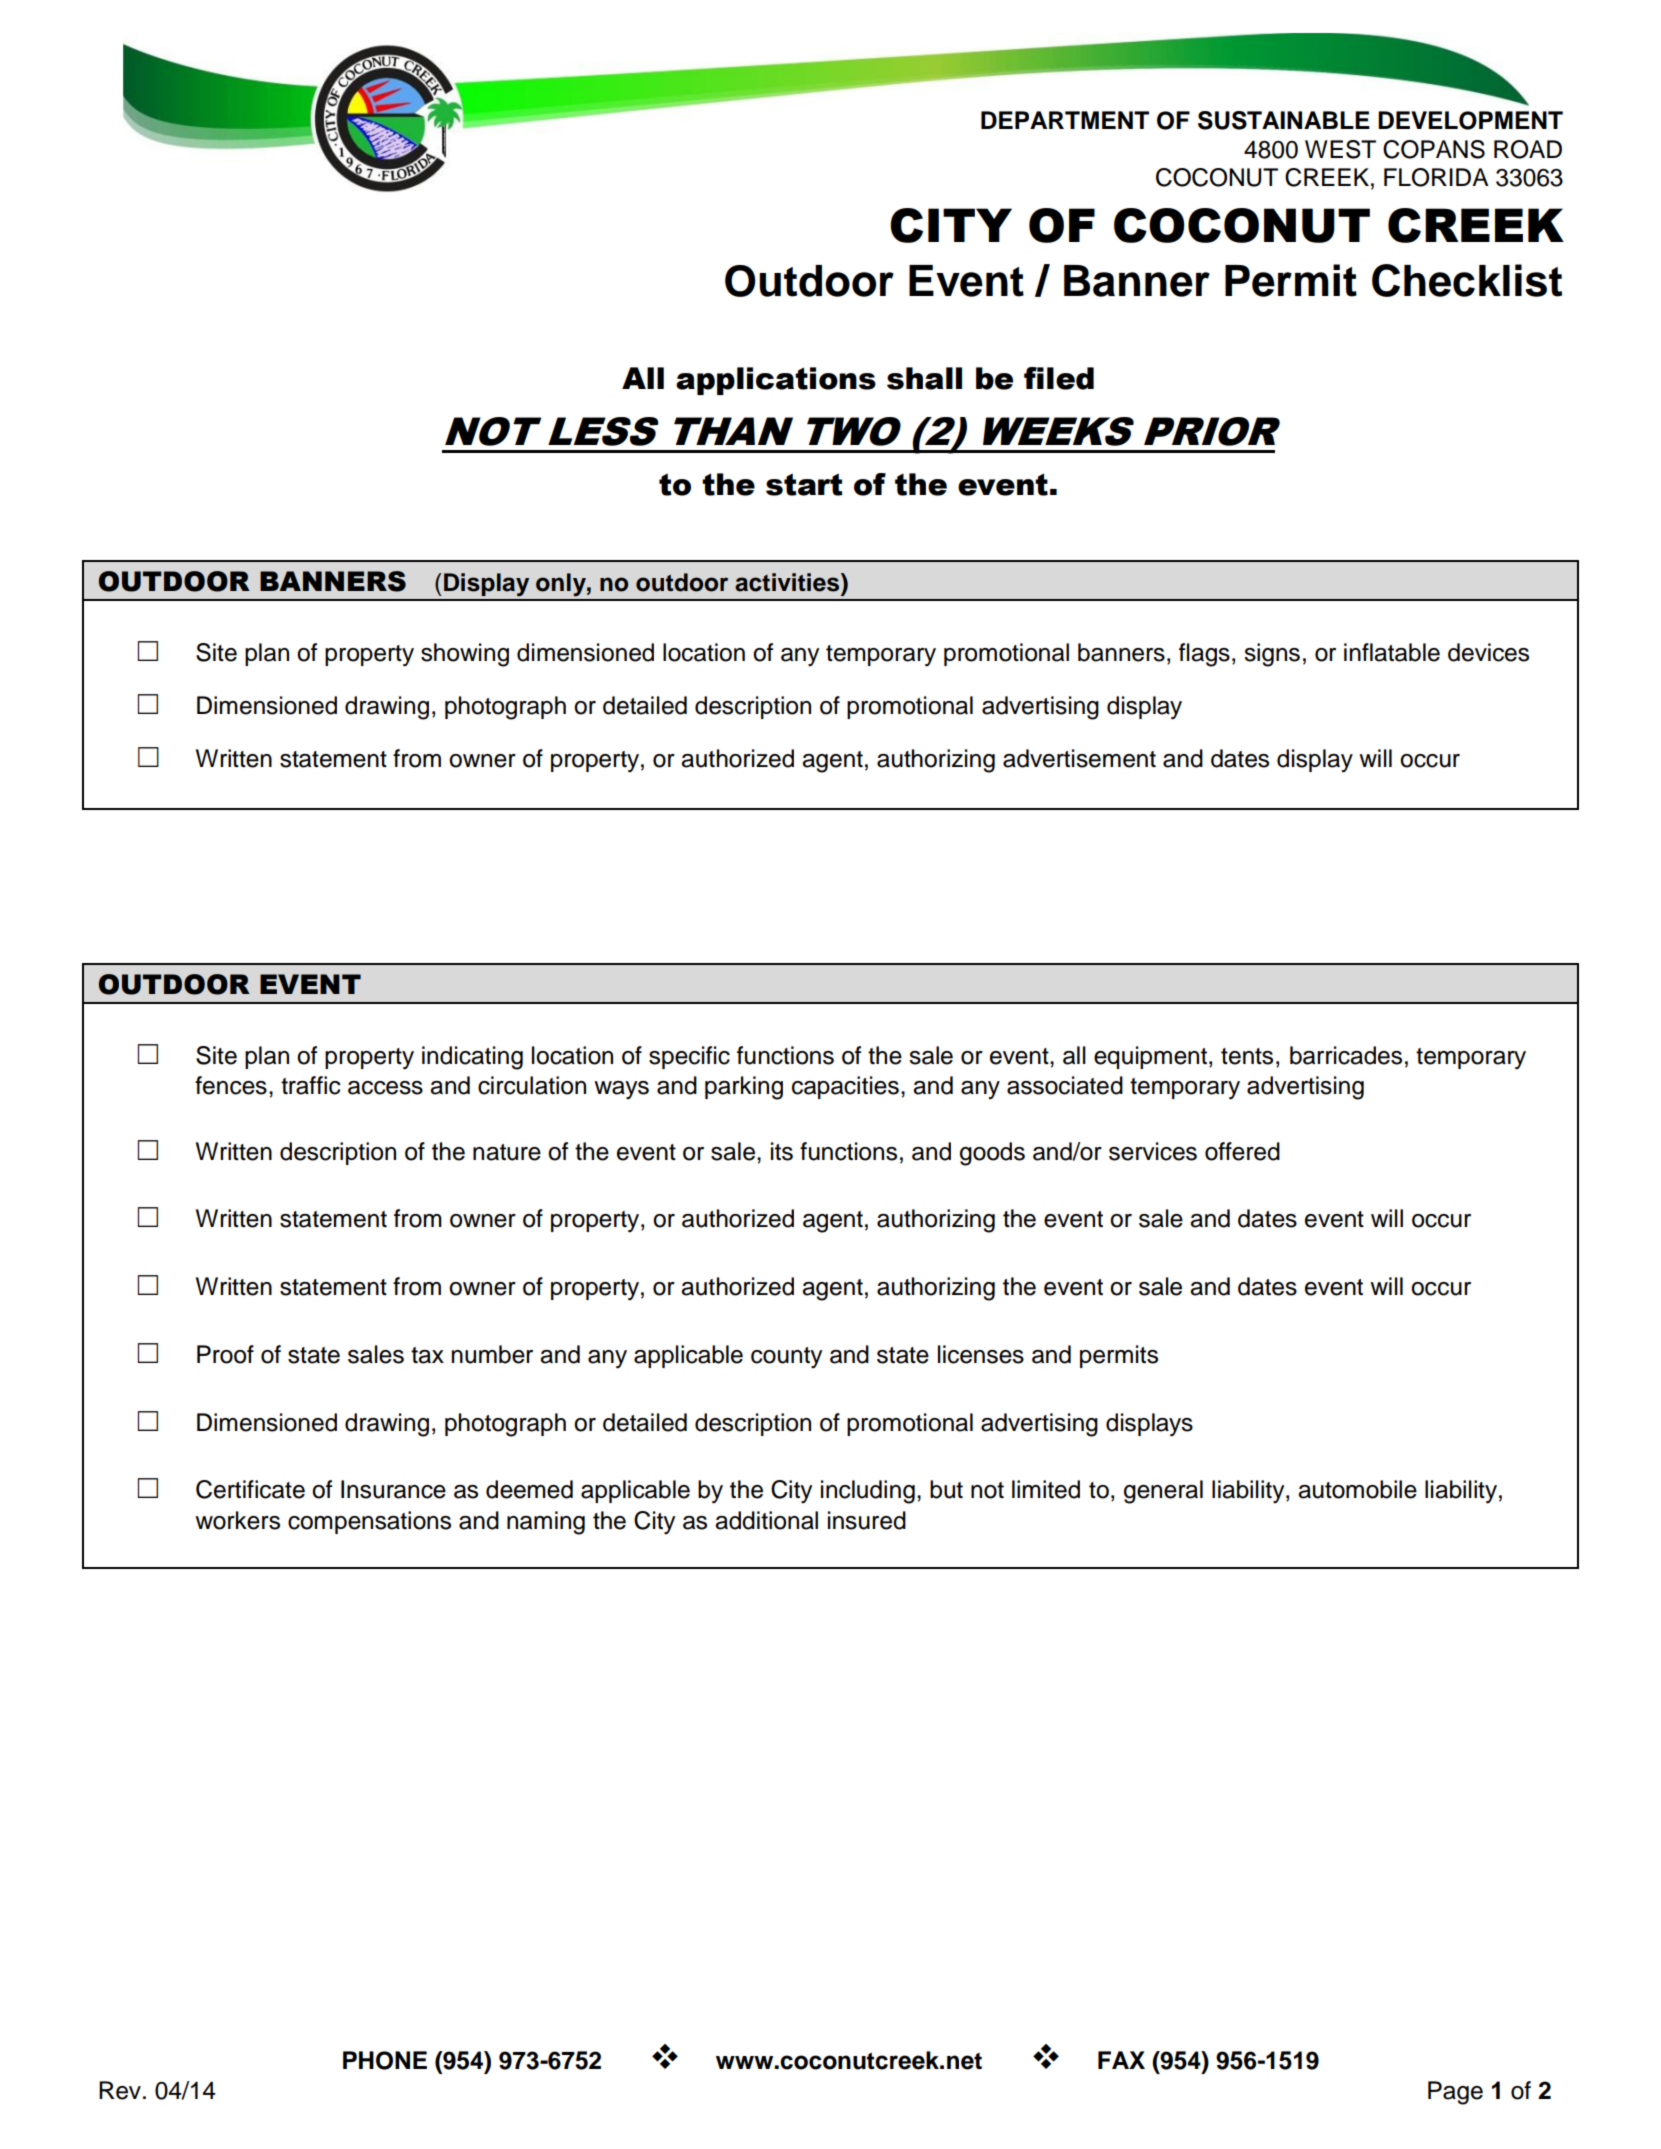 Image resolution: width=1661 pixels, height=2149 pixels. Describe the element at coordinates (1392, 652) in the screenshot. I see `inflatable` at that location.
